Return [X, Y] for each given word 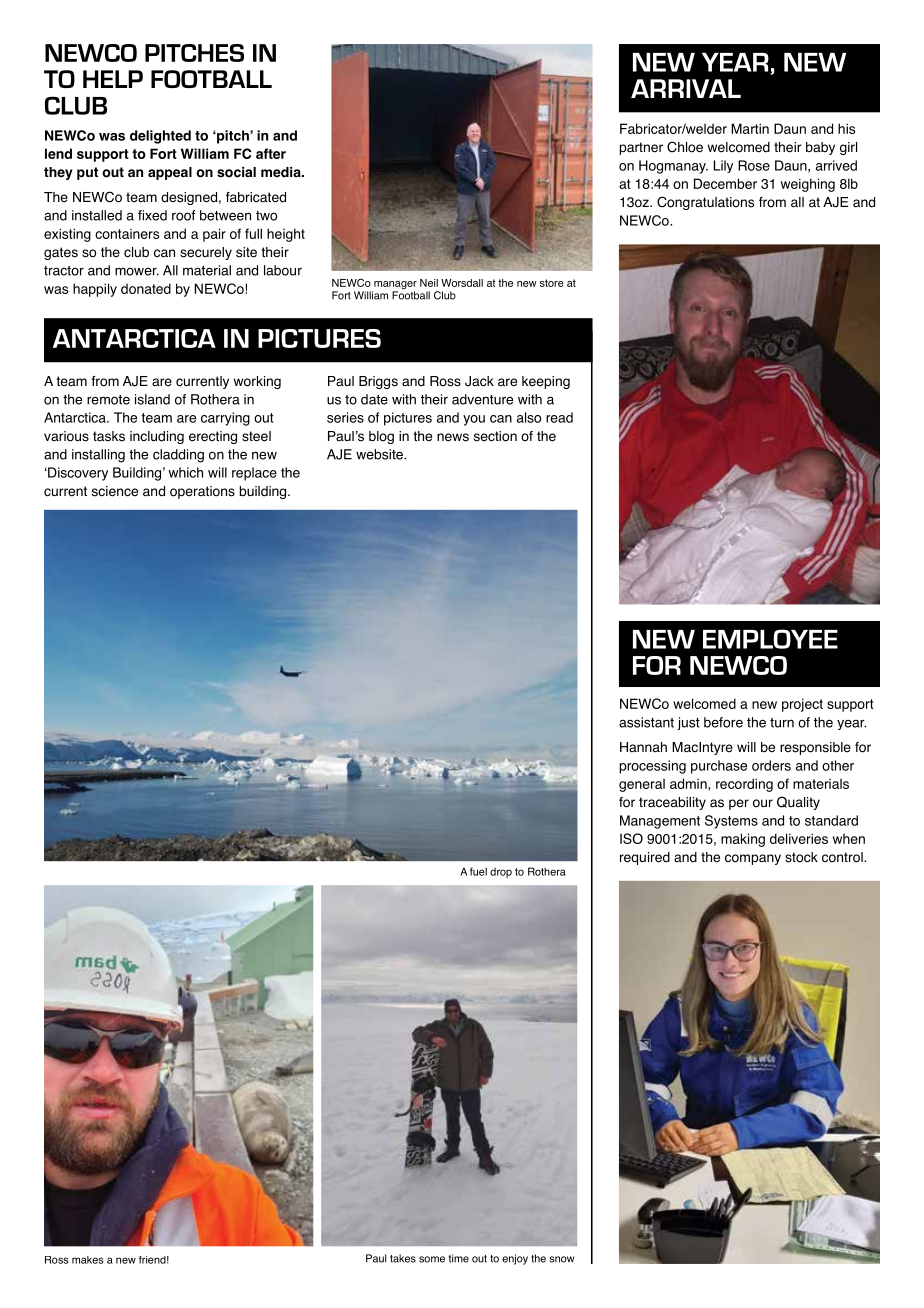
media [282, 172]
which [185, 472]
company [753, 859]
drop [501, 873]
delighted [160, 137]
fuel [478, 871]
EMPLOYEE [770, 639]
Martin [750, 128]
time [459, 1258]
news [453, 437]
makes [88, 1260]
